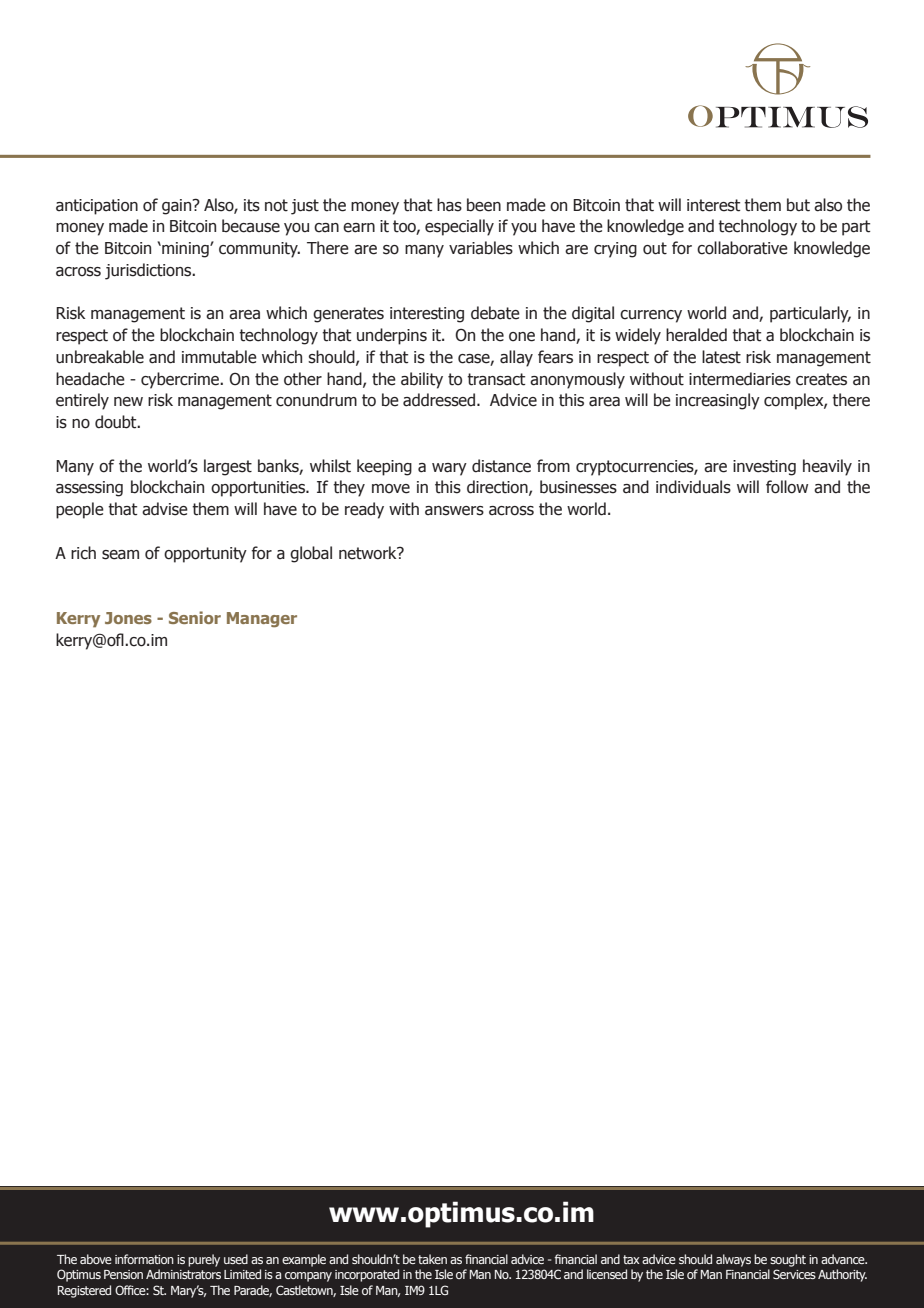  What do you see at coordinates (432, 1259) in the page?
I see `taken` at bounding box center [432, 1259].
